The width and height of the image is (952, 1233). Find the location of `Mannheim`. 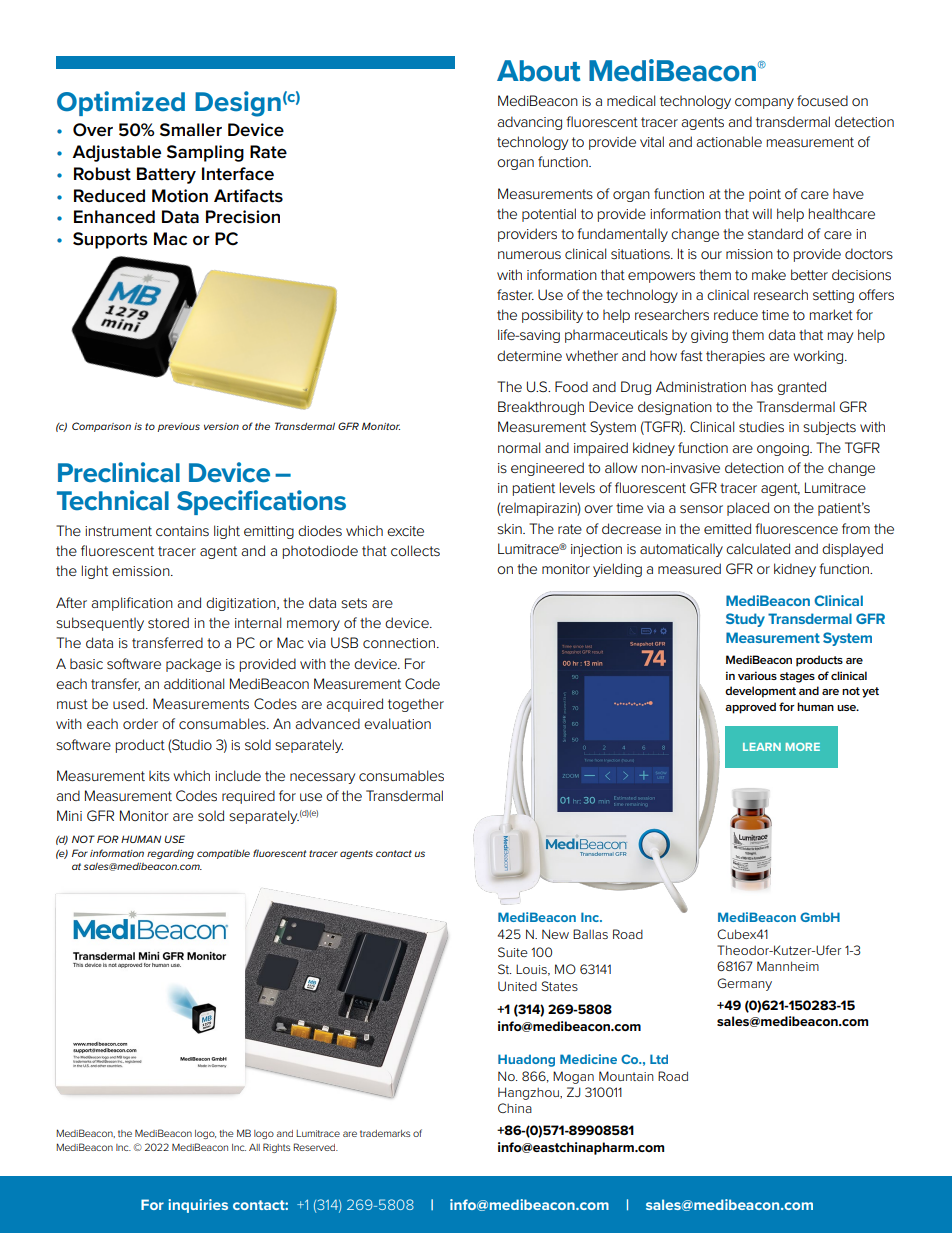

Mannheim is located at coordinates (788, 966).
